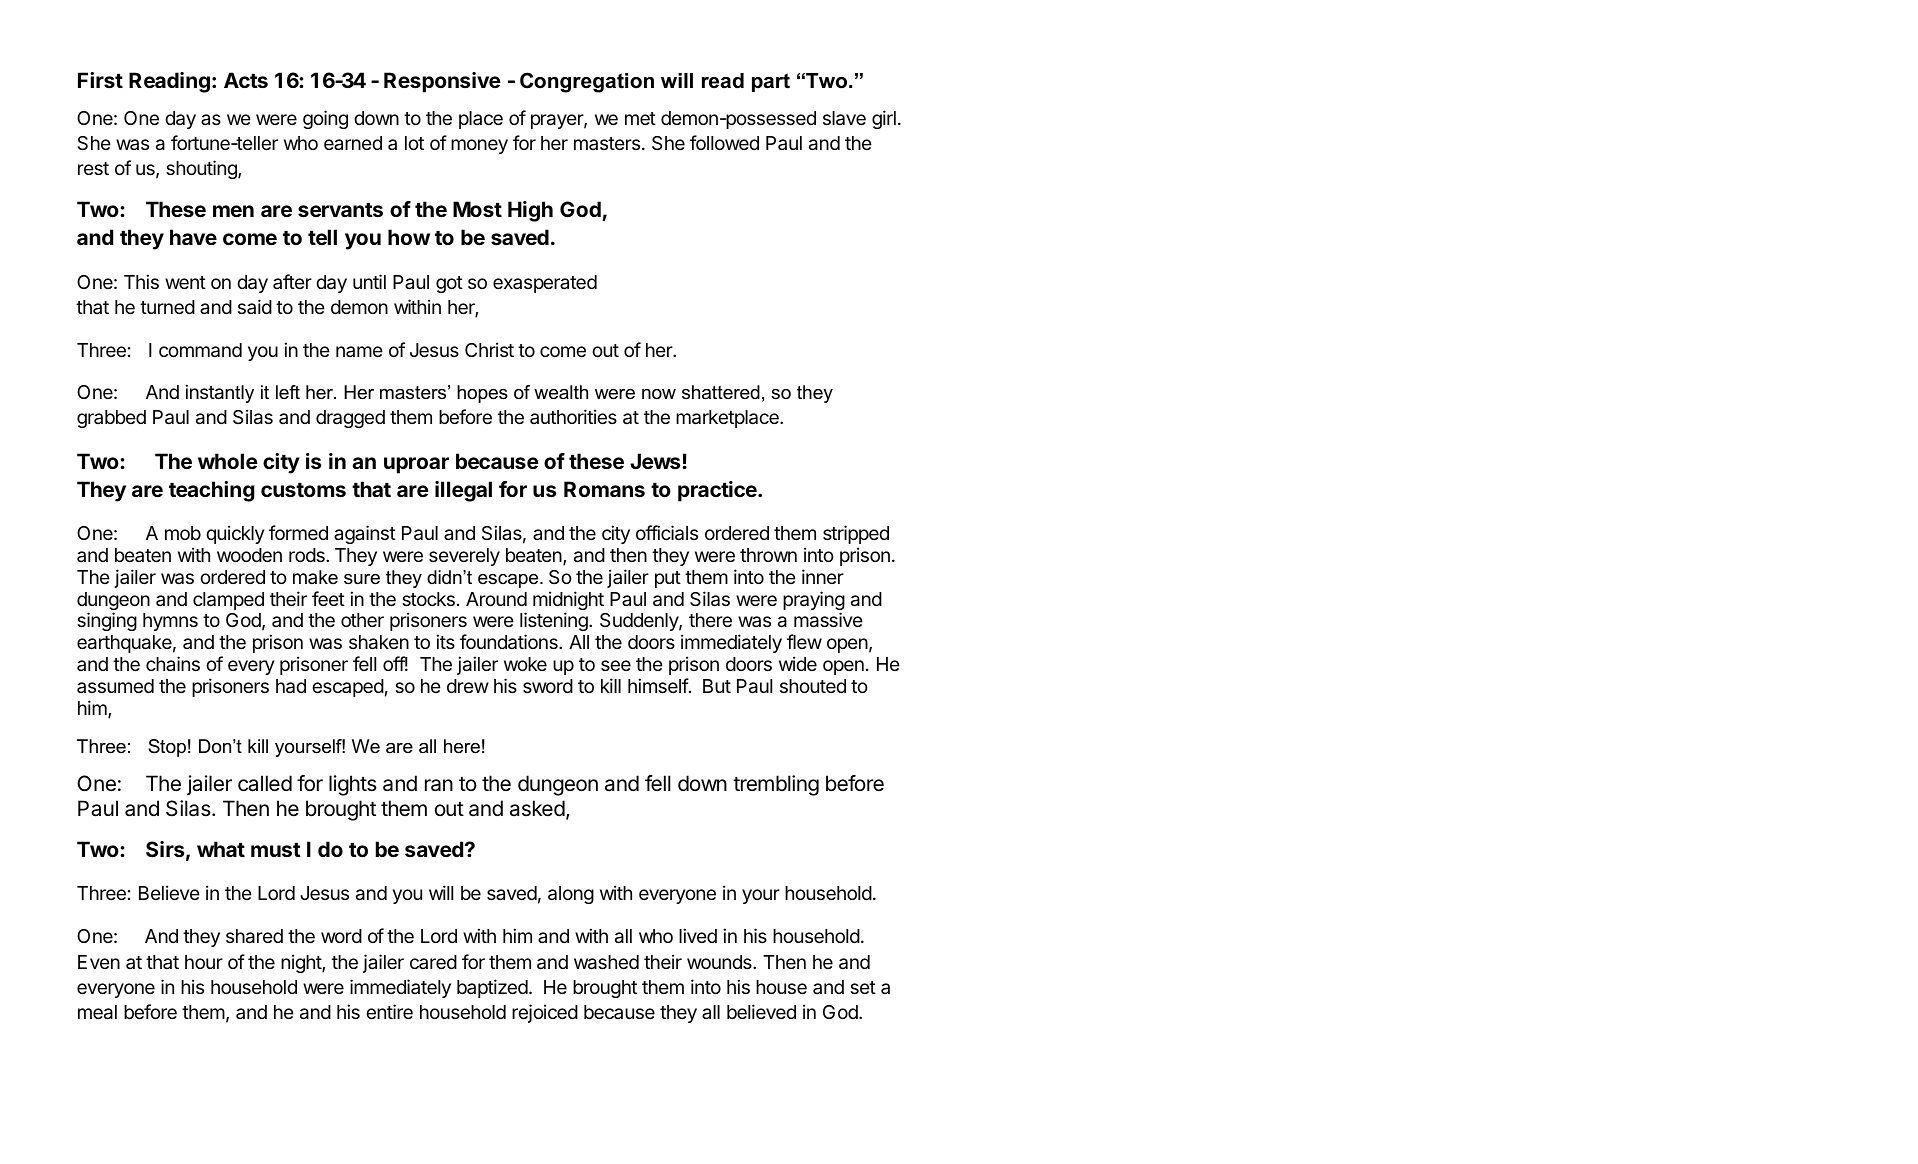 This screenshot has height=1164, width=1918. What do you see at coordinates (246, 80) in the screenshot?
I see `Acts` at bounding box center [246, 80].
